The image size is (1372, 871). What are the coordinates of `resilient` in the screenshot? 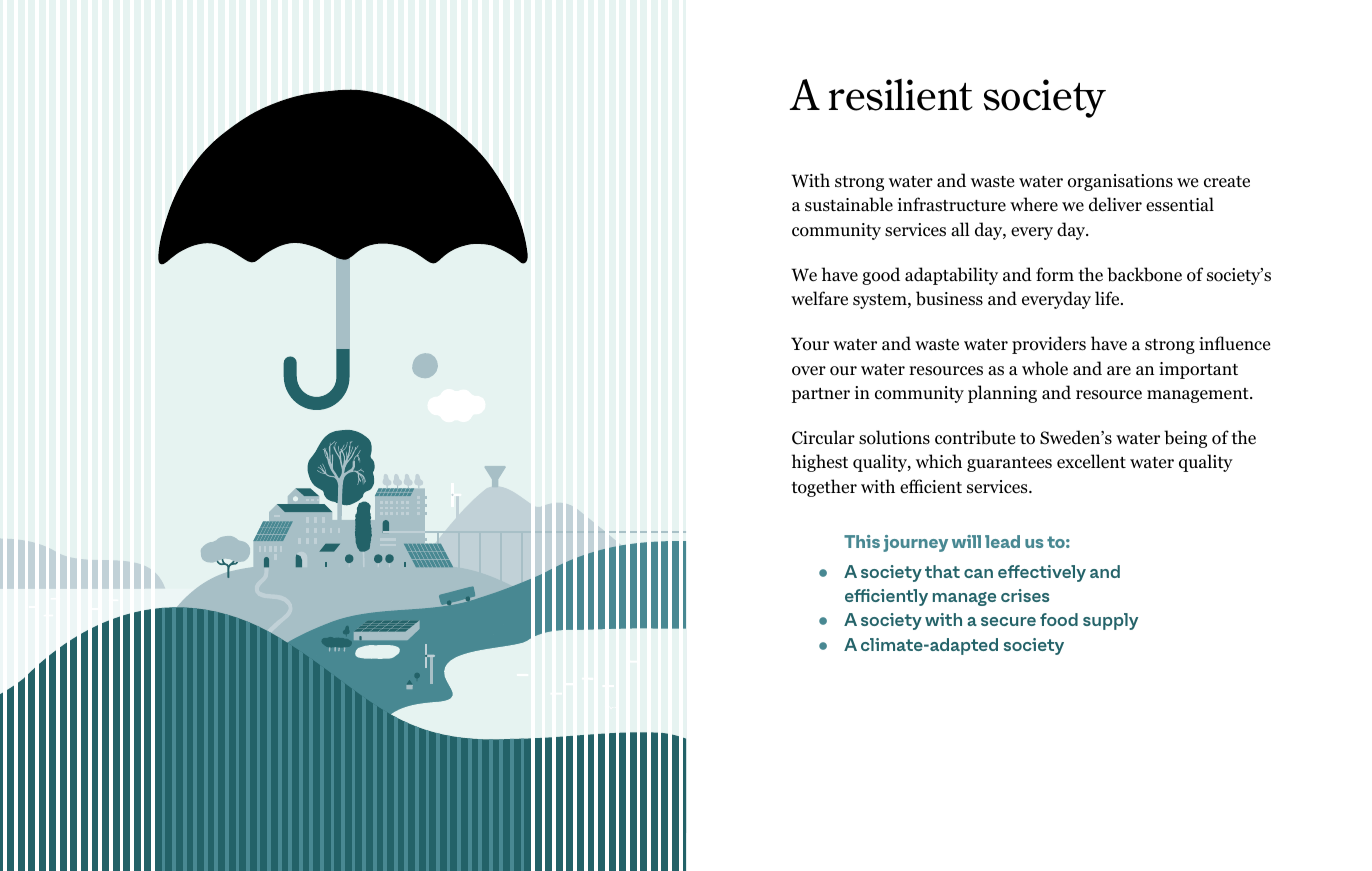 It's located at (900, 95).
